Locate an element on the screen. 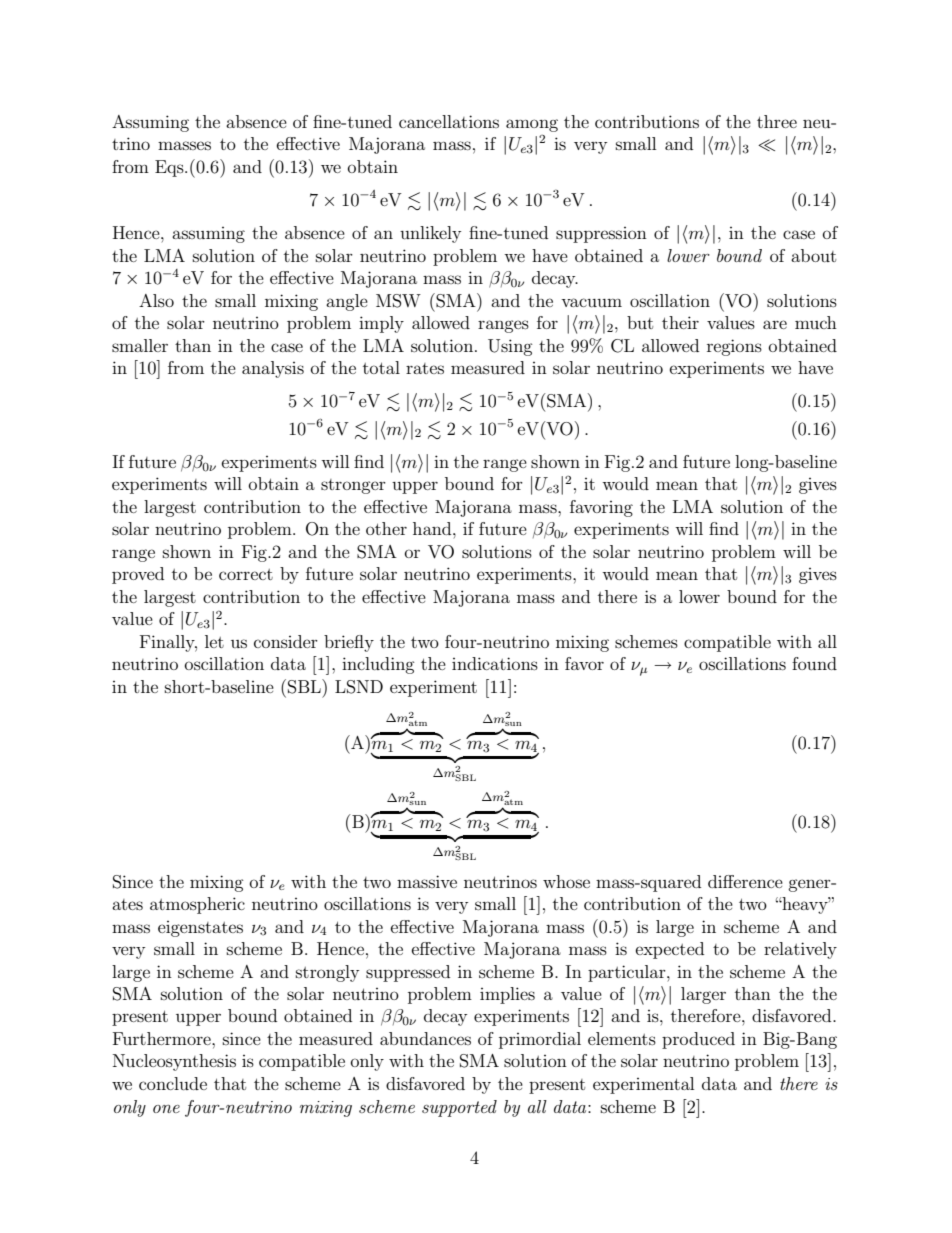 The height and width of the screenshot is (1233, 952). conclude is located at coordinates (173, 1083).
